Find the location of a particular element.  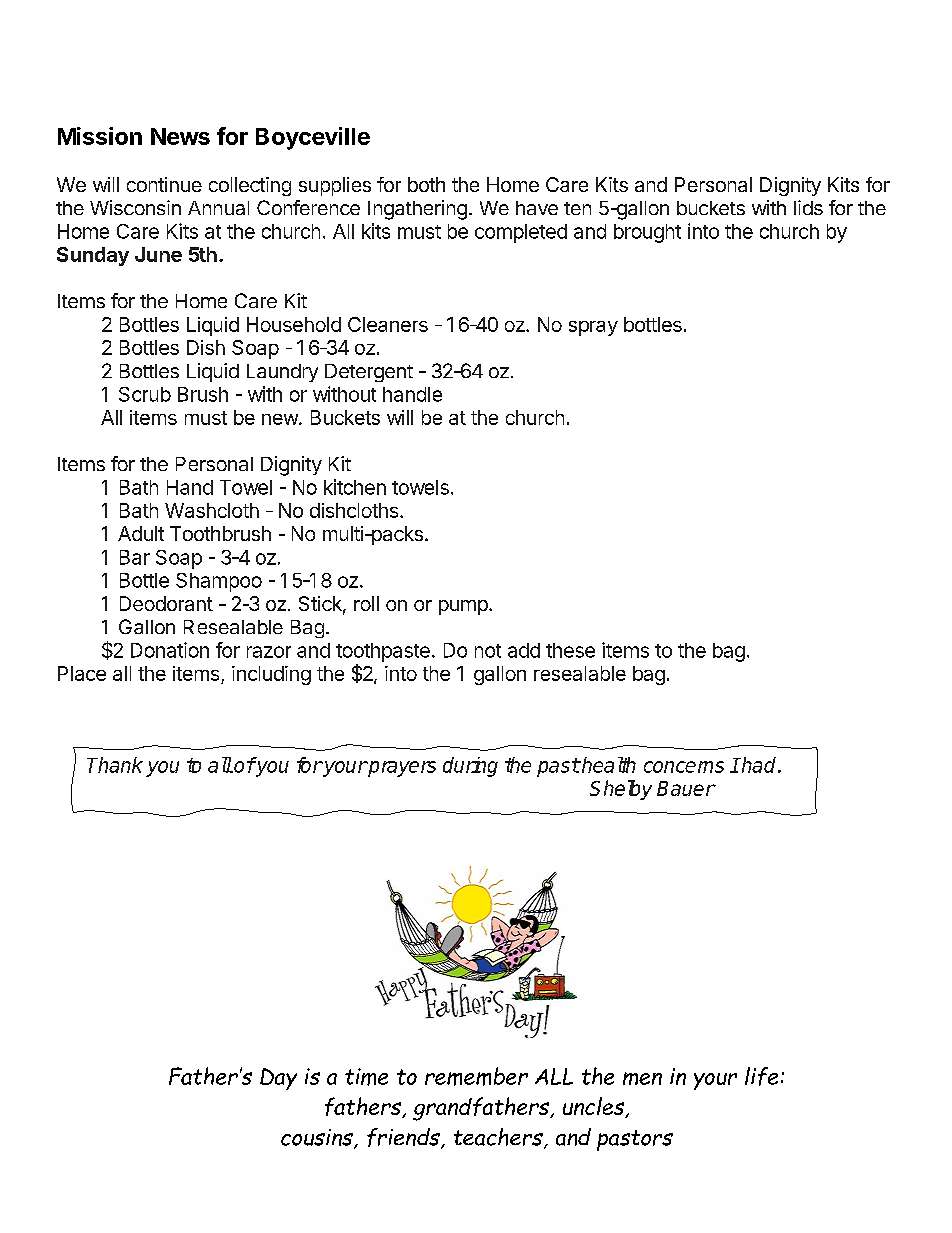

both is located at coordinates (426, 184).
